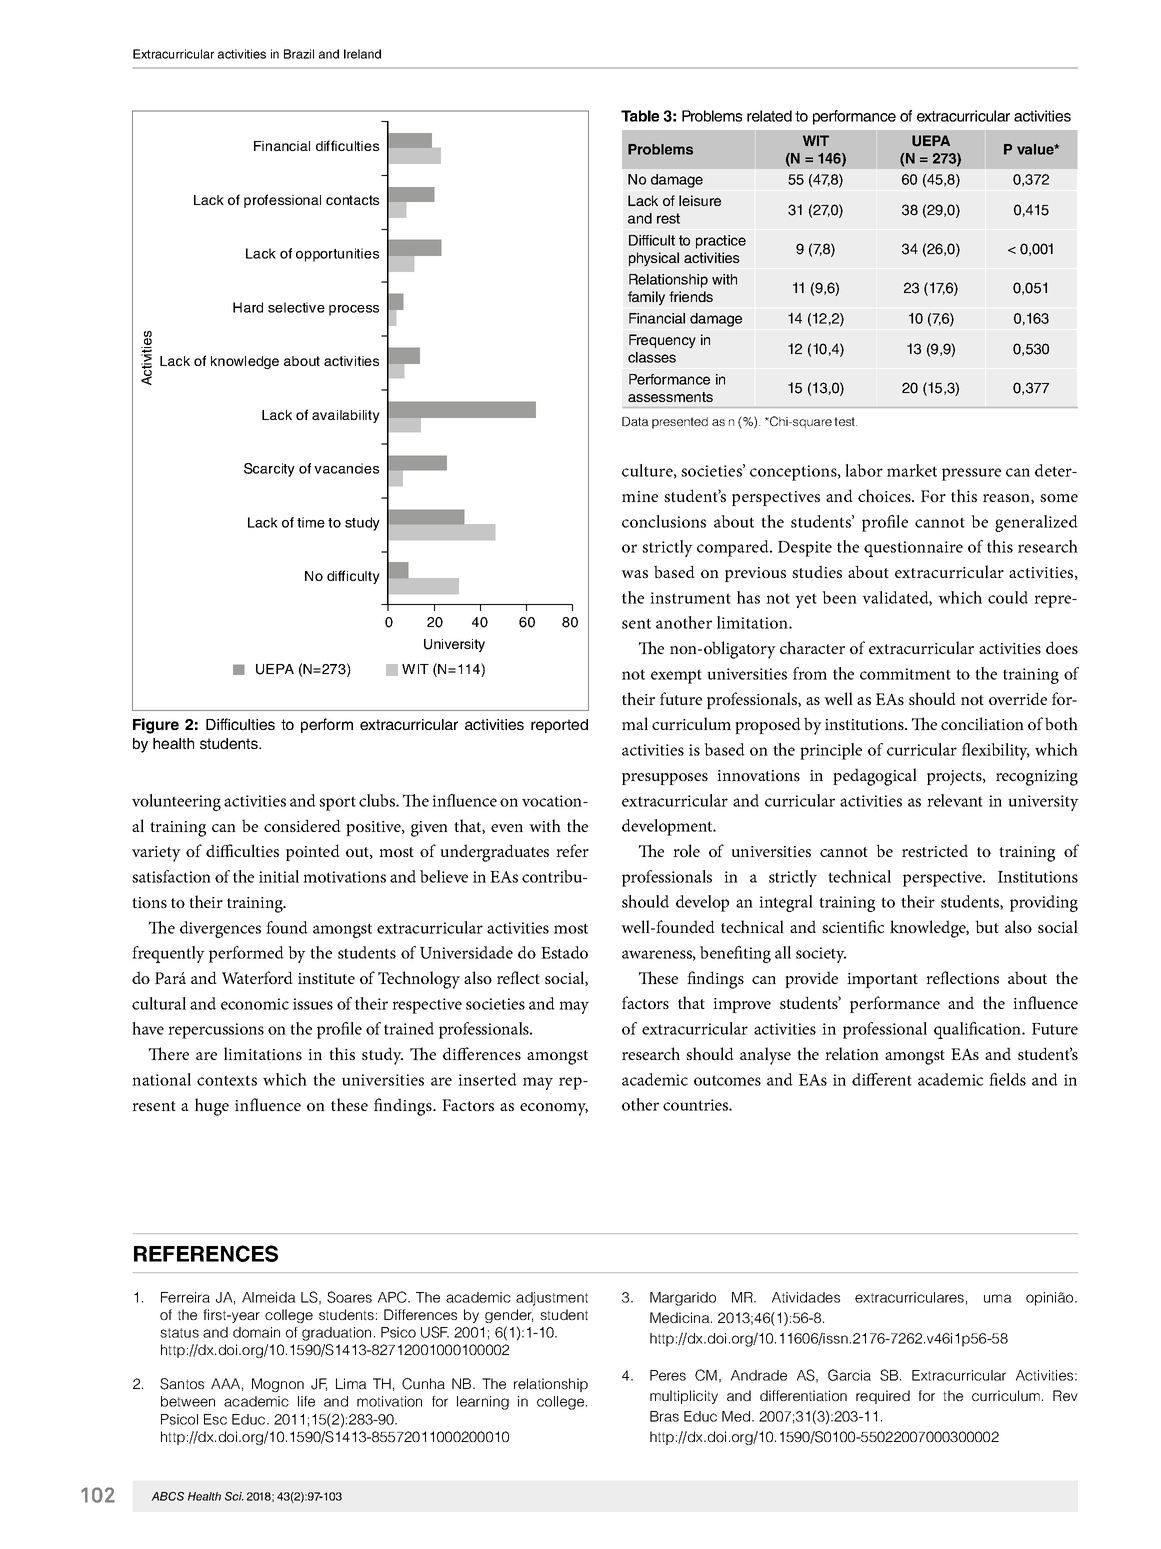 This image has width=1161, height=1549. I want to click on huge, so click(212, 1107).
